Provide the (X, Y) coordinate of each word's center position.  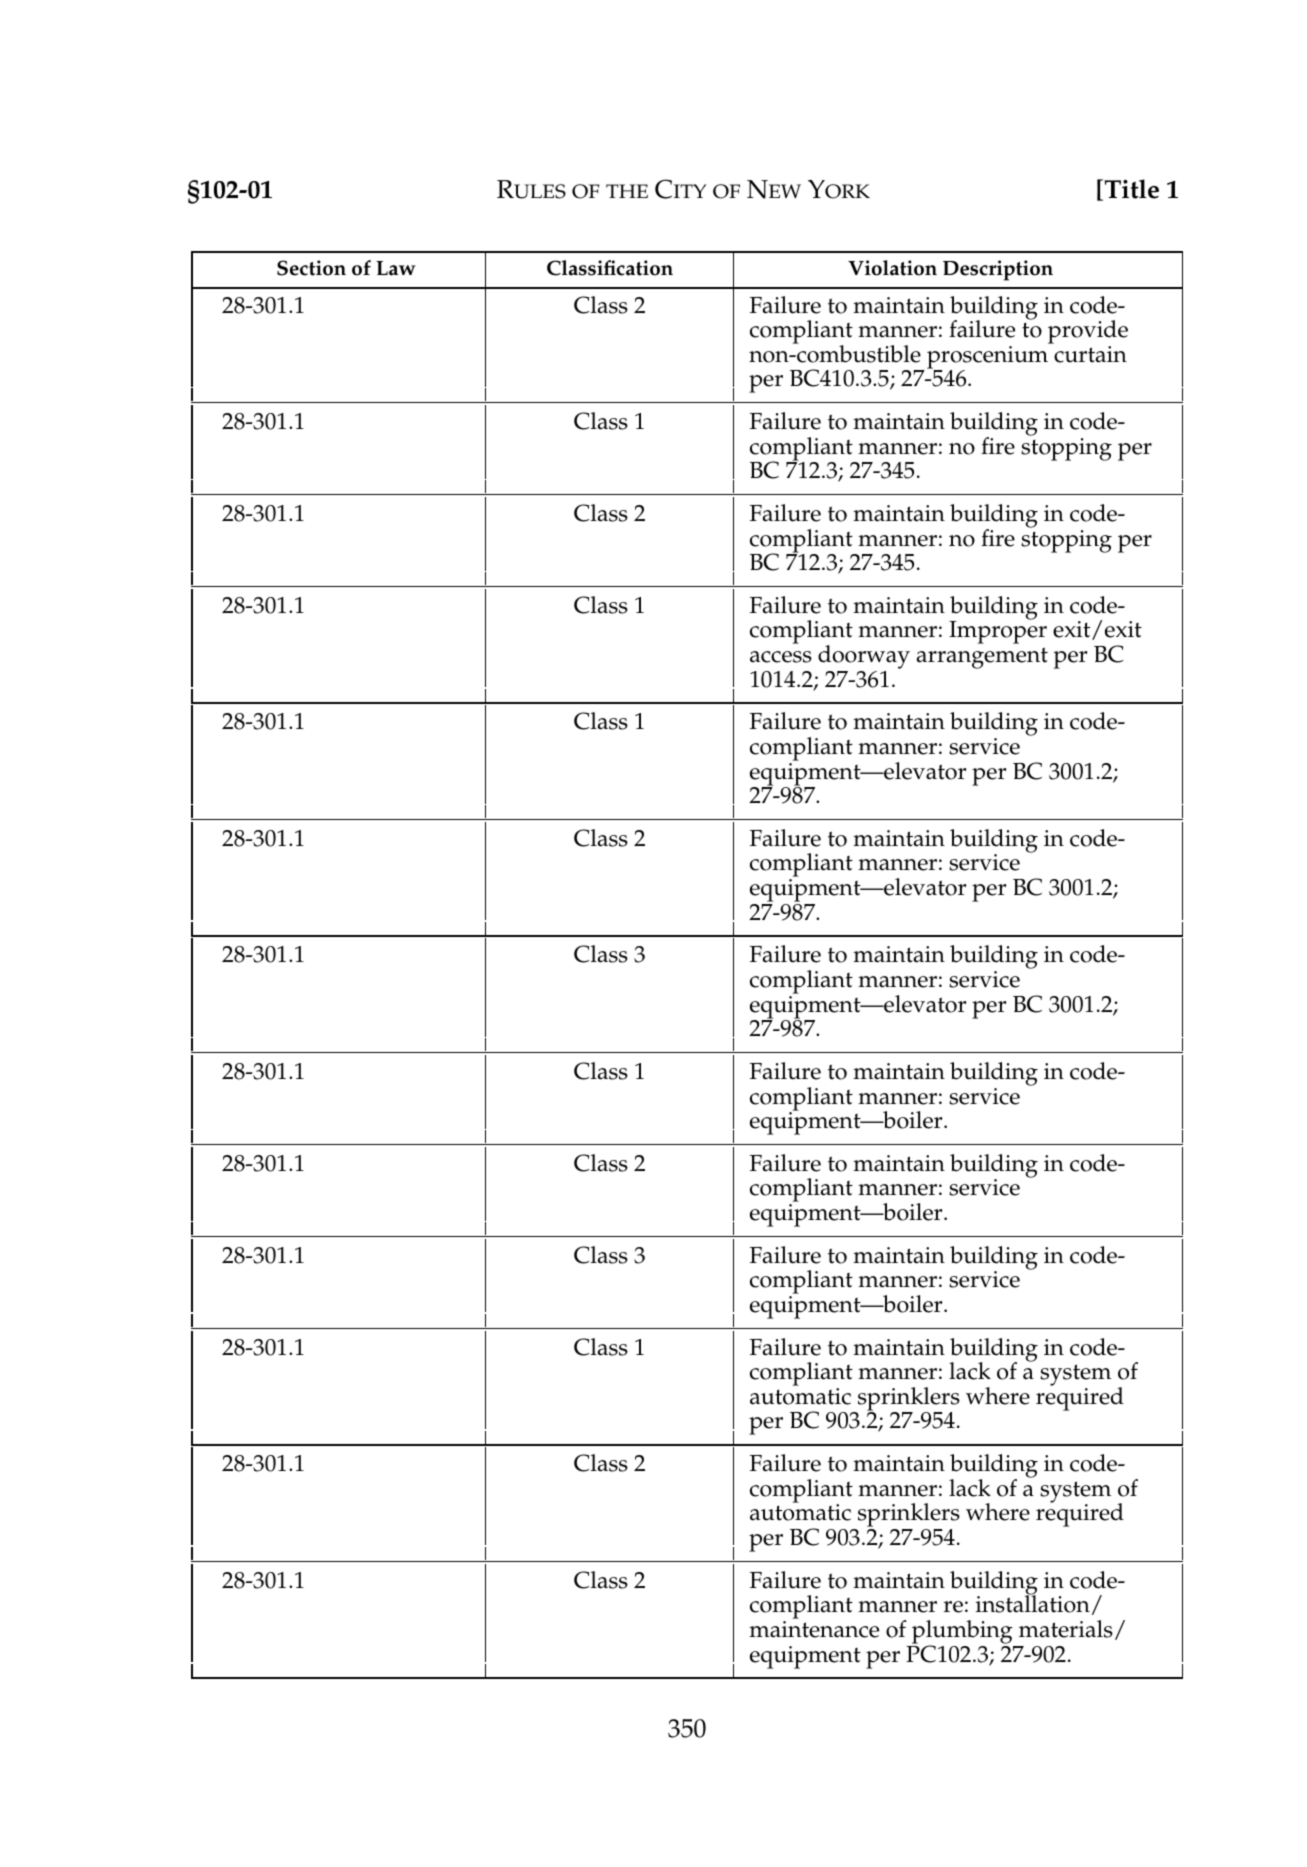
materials (1066, 1629)
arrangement (982, 658)
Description (998, 270)
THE (627, 191)
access (781, 657)
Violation (892, 268)
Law (396, 268)
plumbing (962, 1633)
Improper (998, 631)
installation (1033, 1603)
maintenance (814, 1629)
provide (1088, 333)
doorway (864, 658)
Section (311, 268)
